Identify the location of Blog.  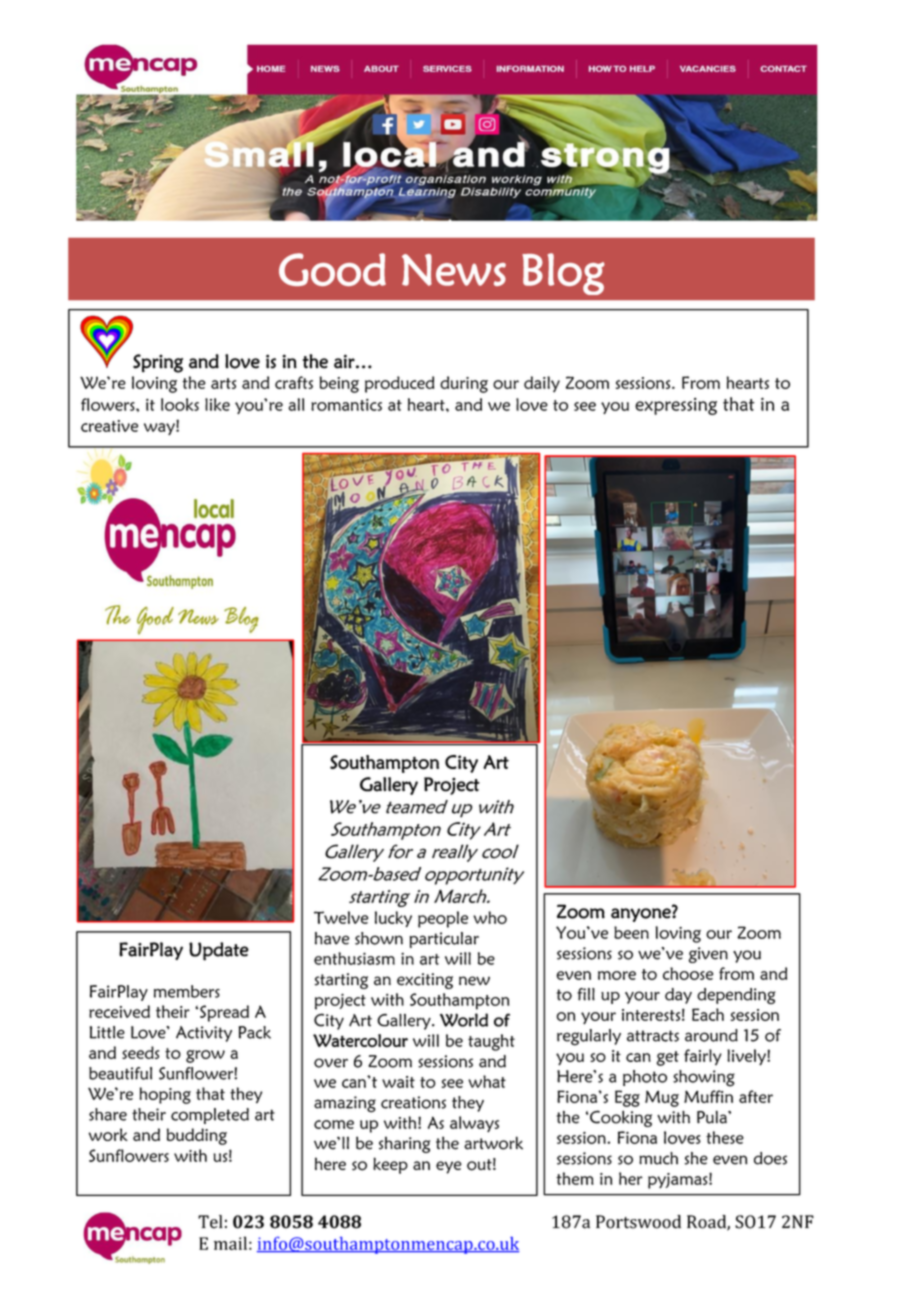
(563, 274).
